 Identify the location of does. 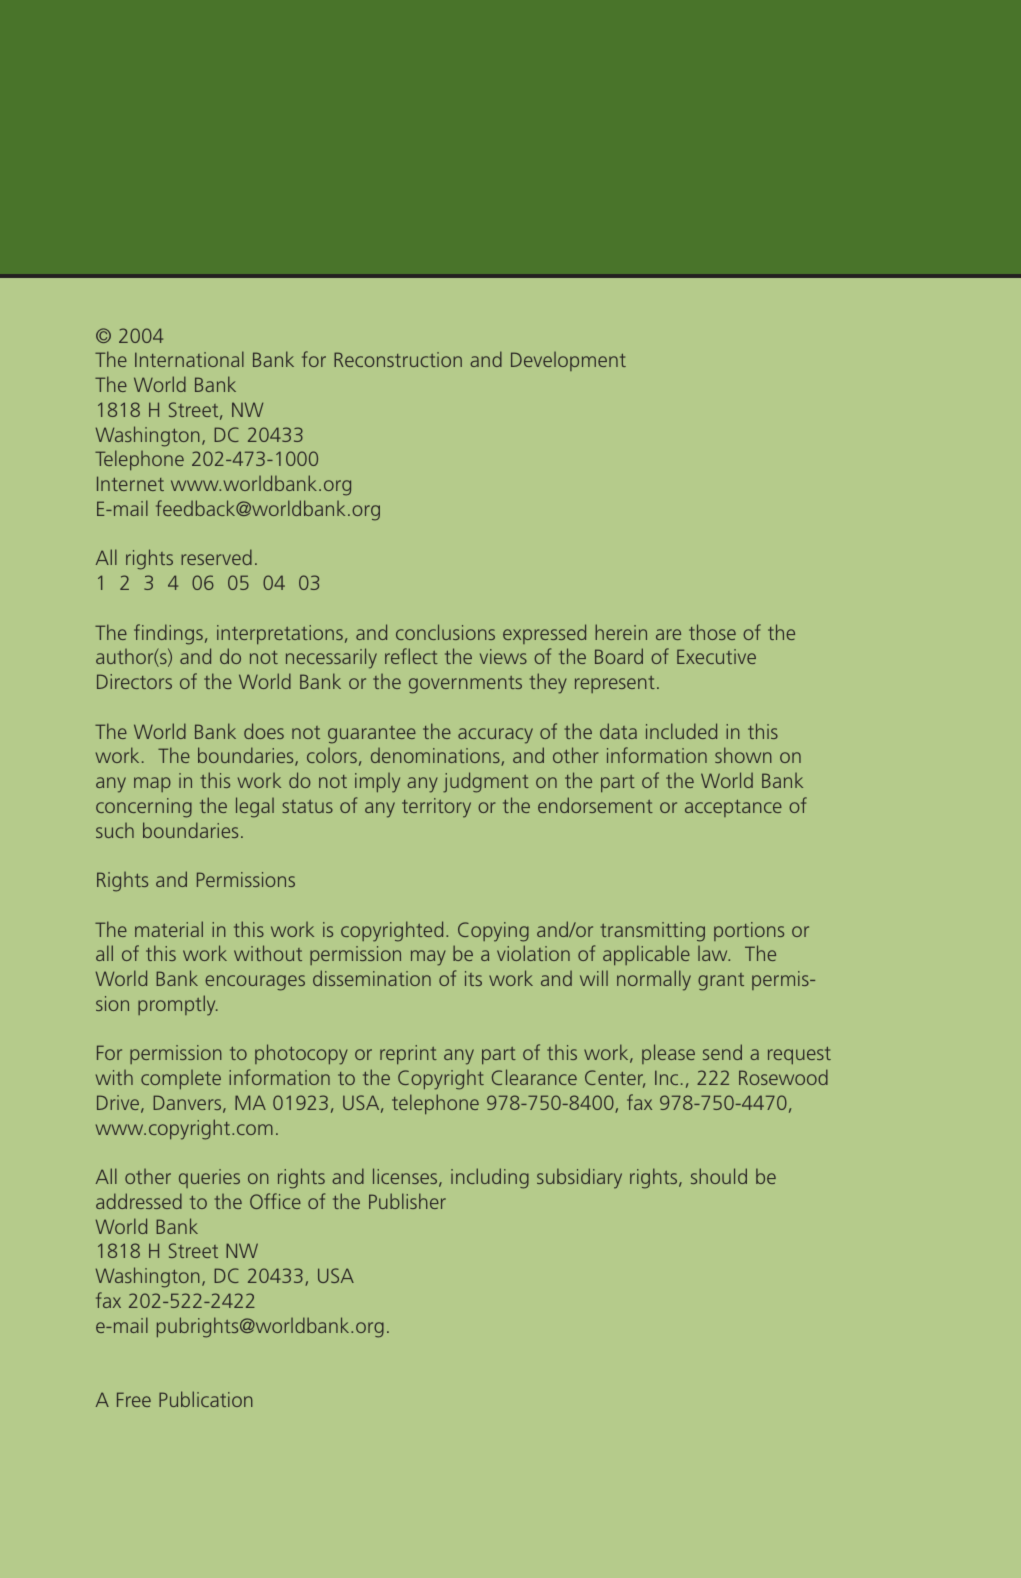
(264, 731).
